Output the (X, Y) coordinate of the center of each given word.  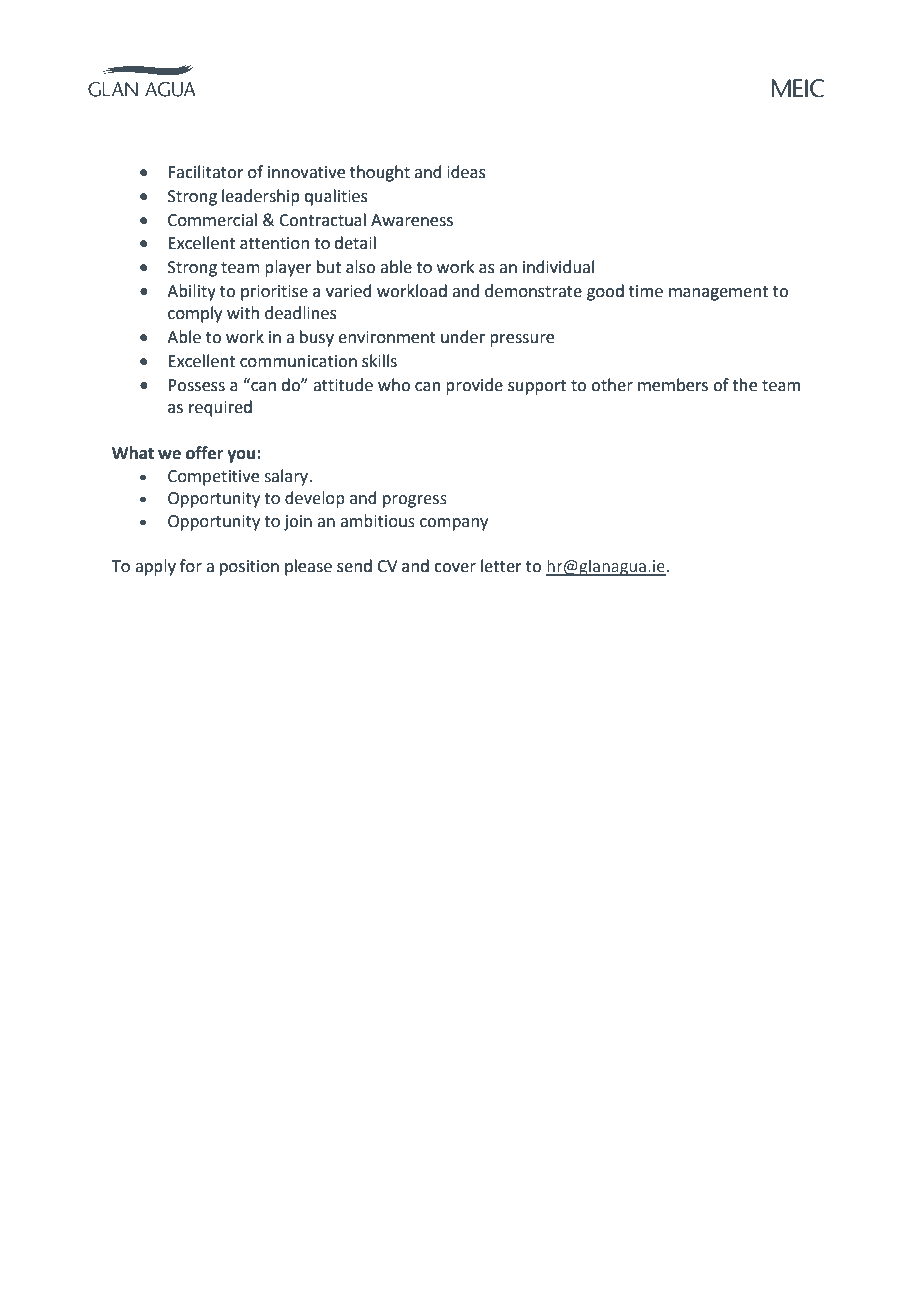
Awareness (412, 220)
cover (455, 568)
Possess (196, 385)
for (191, 566)
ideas (466, 172)
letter (501, 566)
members (673, 385)
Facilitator (206, 172)
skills (379, 361)
